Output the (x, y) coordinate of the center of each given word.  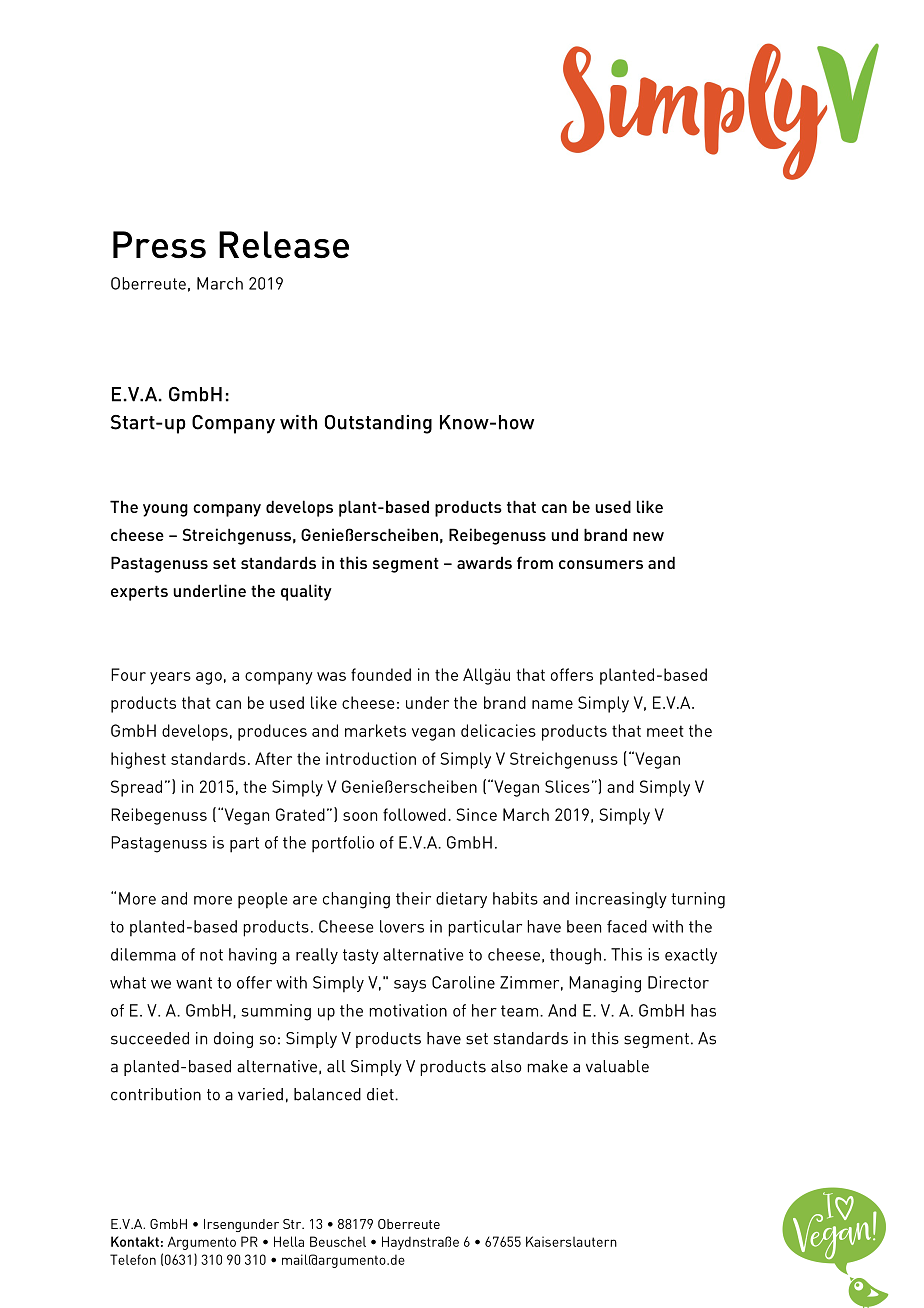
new (648, 536)
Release (284, 245)
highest (138, 760)
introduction (371, 758)
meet (665, 731)
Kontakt (135, 1241)
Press (159, 245)
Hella (289, 1241)
